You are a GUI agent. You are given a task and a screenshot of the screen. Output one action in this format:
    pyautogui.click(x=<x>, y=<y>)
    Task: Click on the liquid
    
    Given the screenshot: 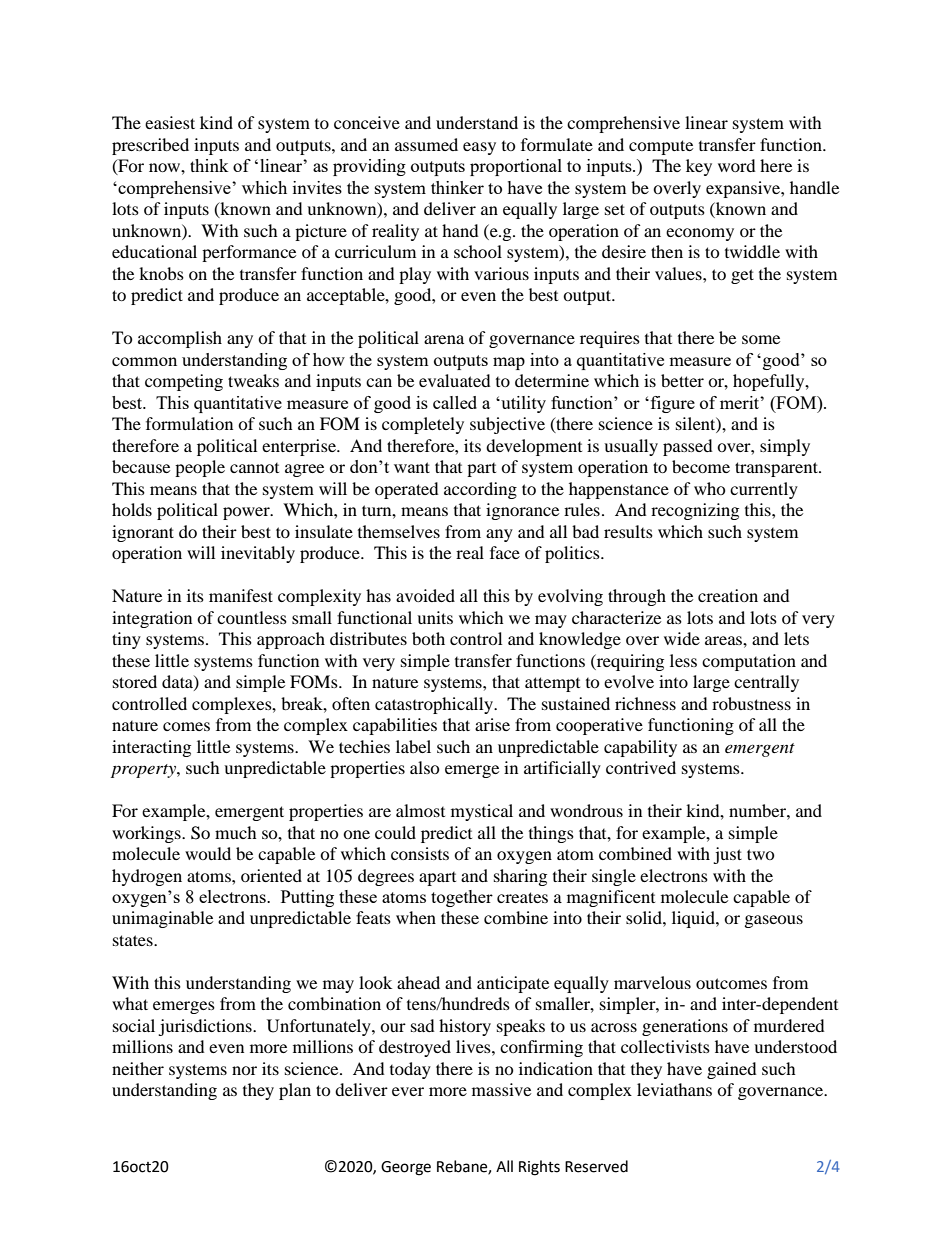 What is the action you would take?
    pyautogui.click(x=694, y=919)
